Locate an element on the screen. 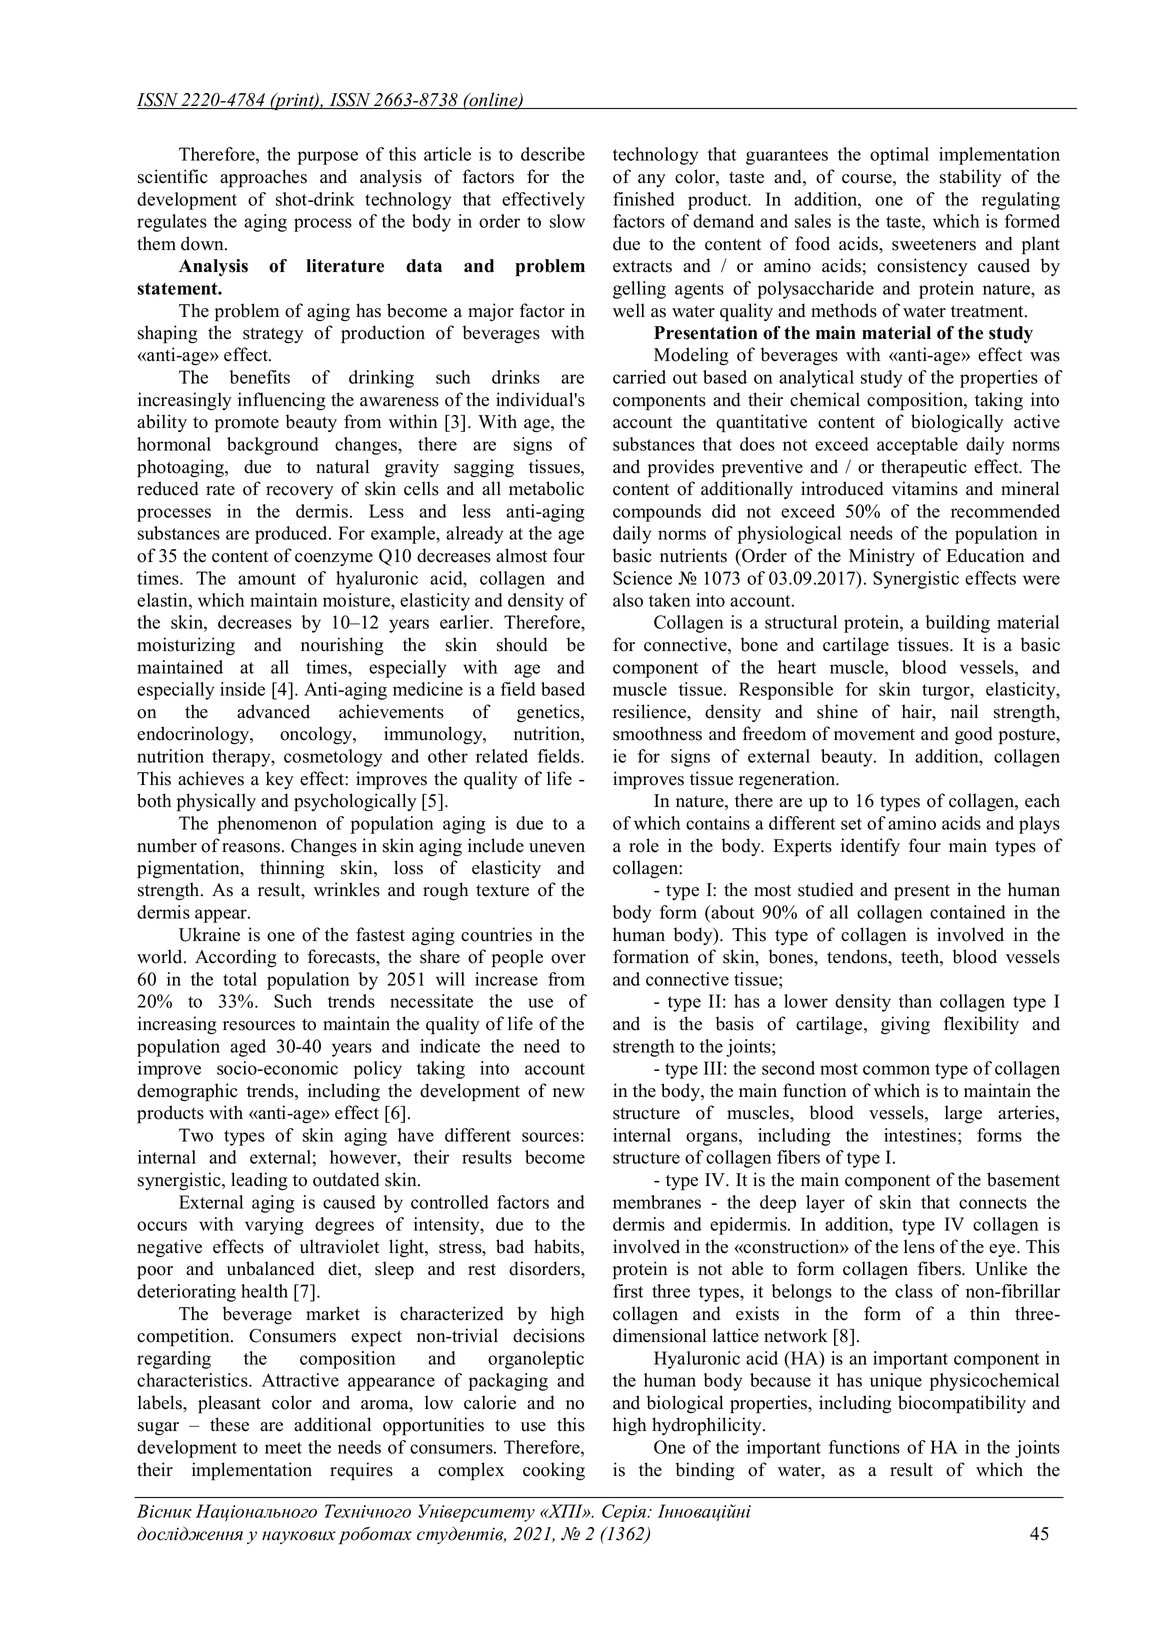 Image resolution: width=1154 pixels, height=1632 pixels. leading is located at coordinates (259, 1181).
